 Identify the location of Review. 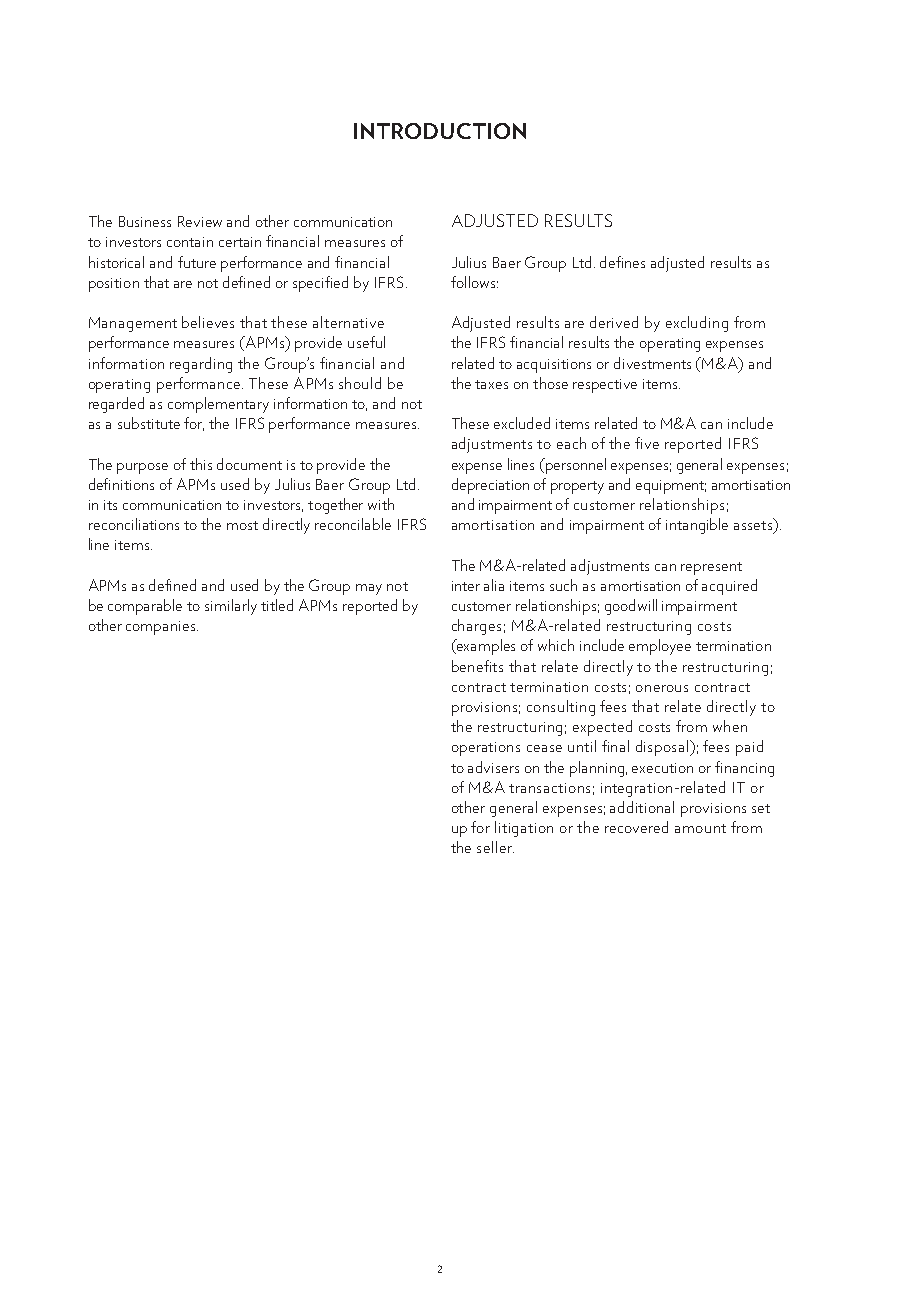
(200, 221).
